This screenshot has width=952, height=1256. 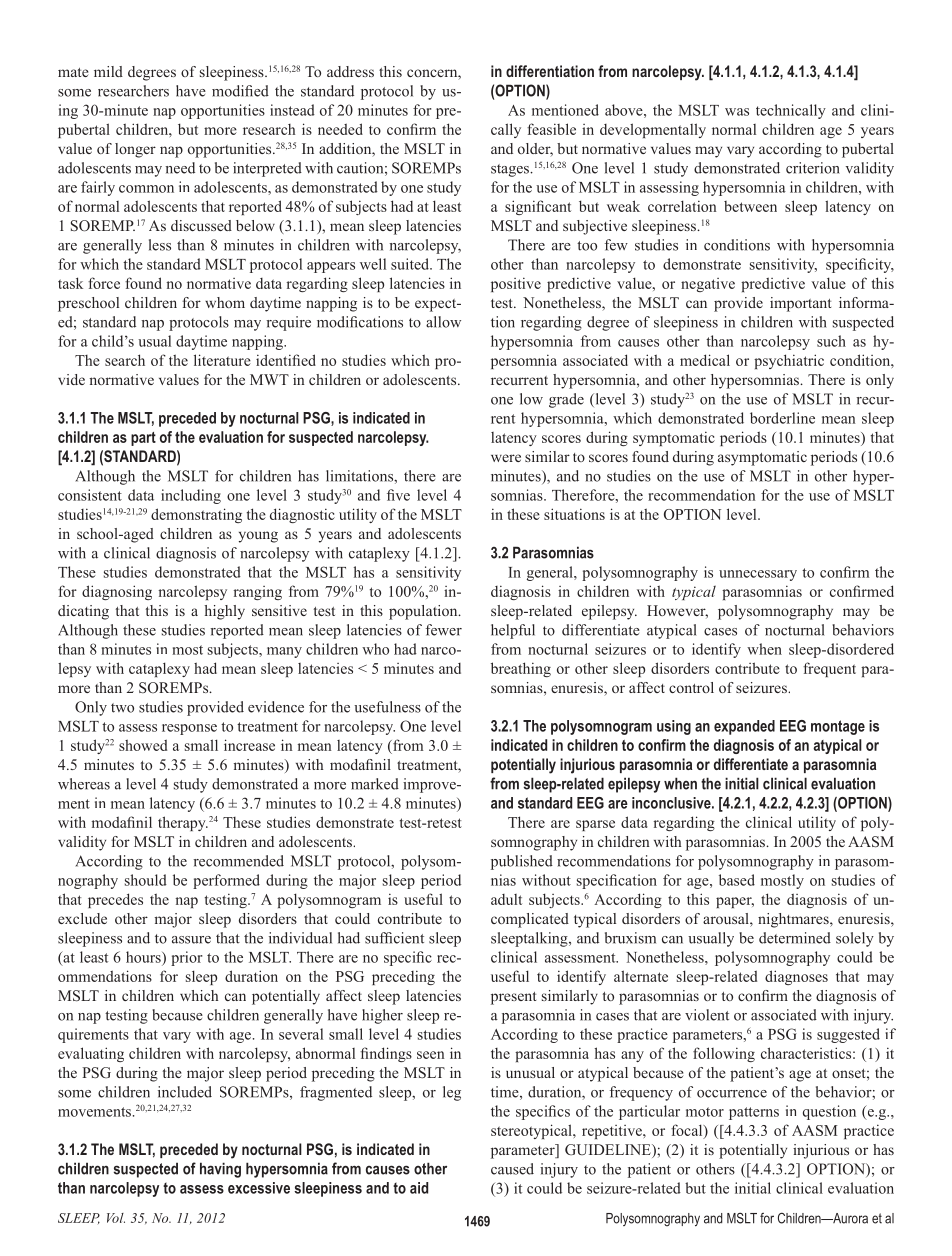 I want to click on older, so click(x=535, y=150).
